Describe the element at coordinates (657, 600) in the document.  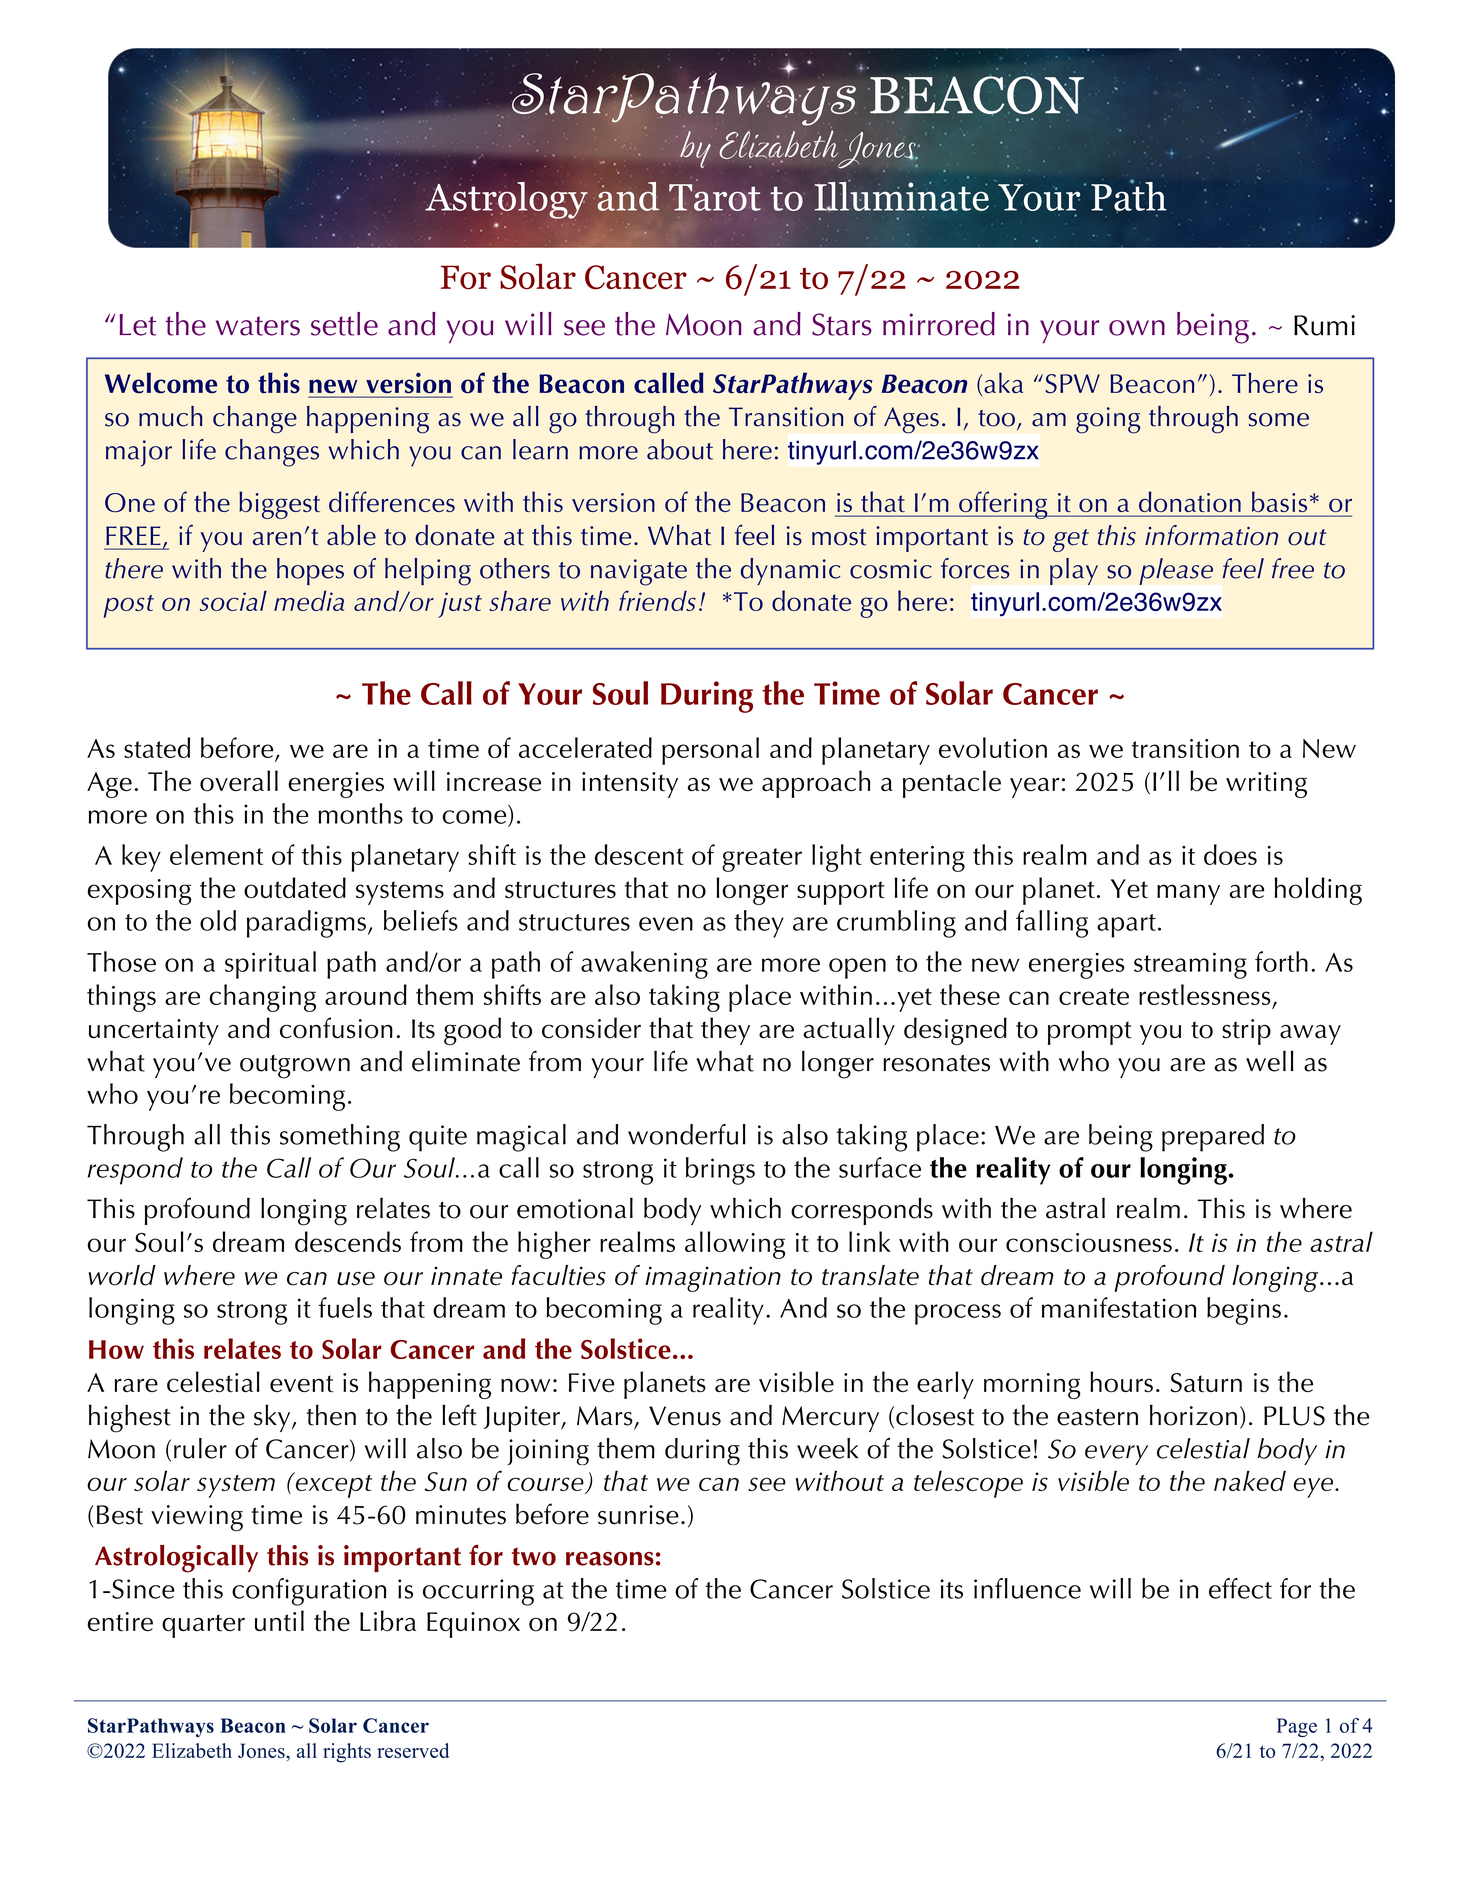
I see `friends` at that location.
